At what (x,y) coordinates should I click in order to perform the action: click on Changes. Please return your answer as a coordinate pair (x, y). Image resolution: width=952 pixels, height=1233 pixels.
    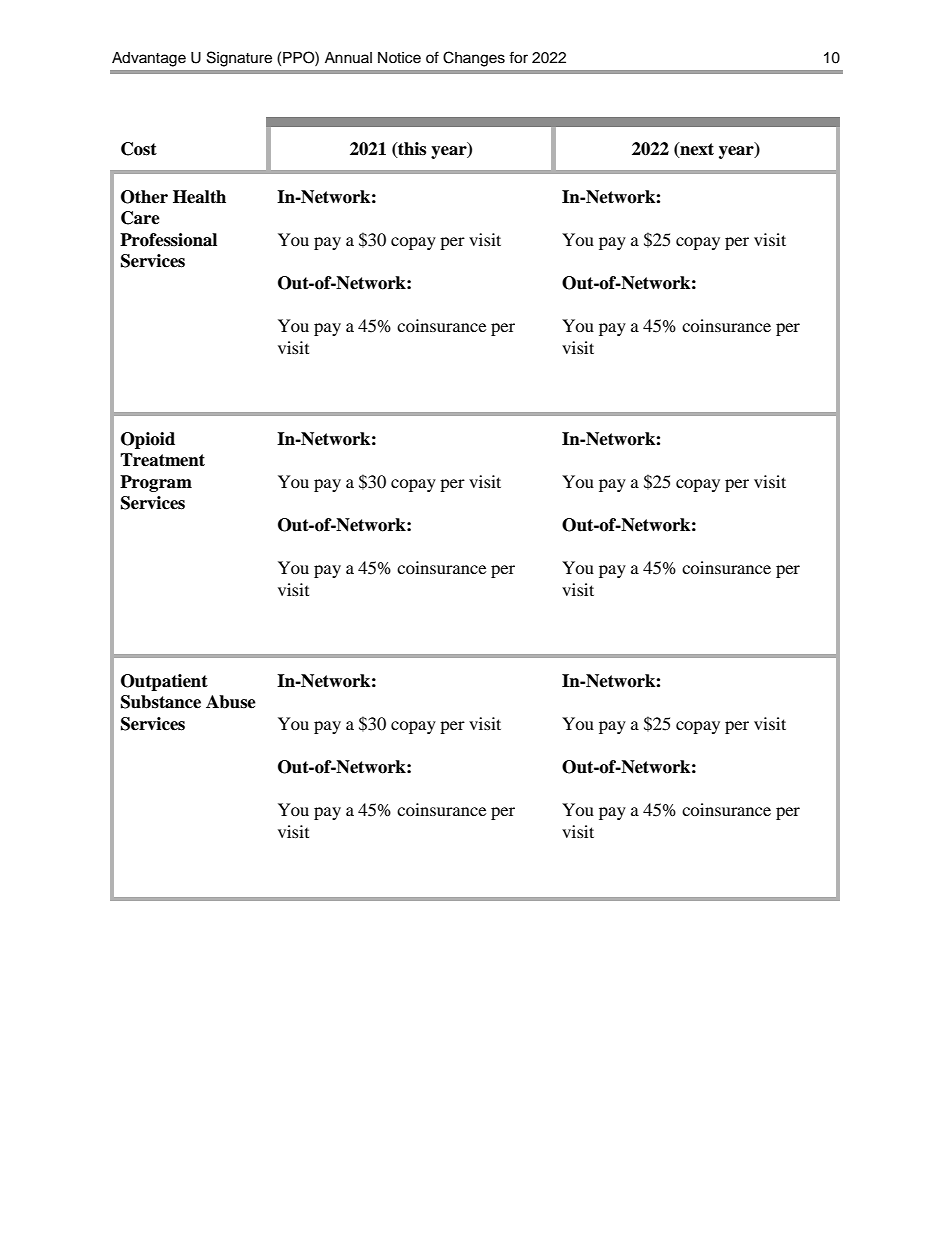
    Looking at the image, I should click on (474, 59).
